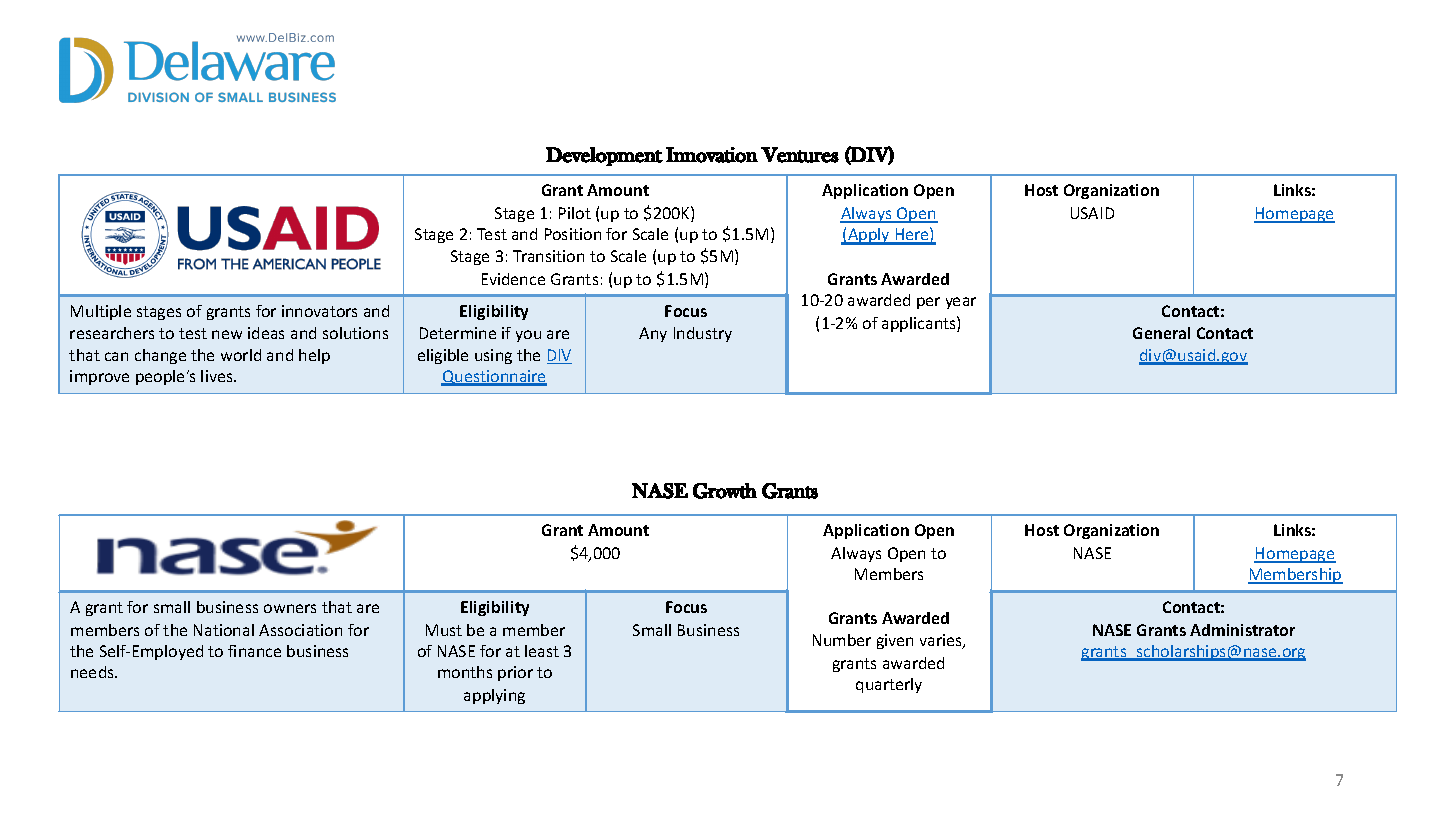 Image resolution: width=1456 pixels, height=819 pixels. I want to click on Growth, so click(725, 491).
